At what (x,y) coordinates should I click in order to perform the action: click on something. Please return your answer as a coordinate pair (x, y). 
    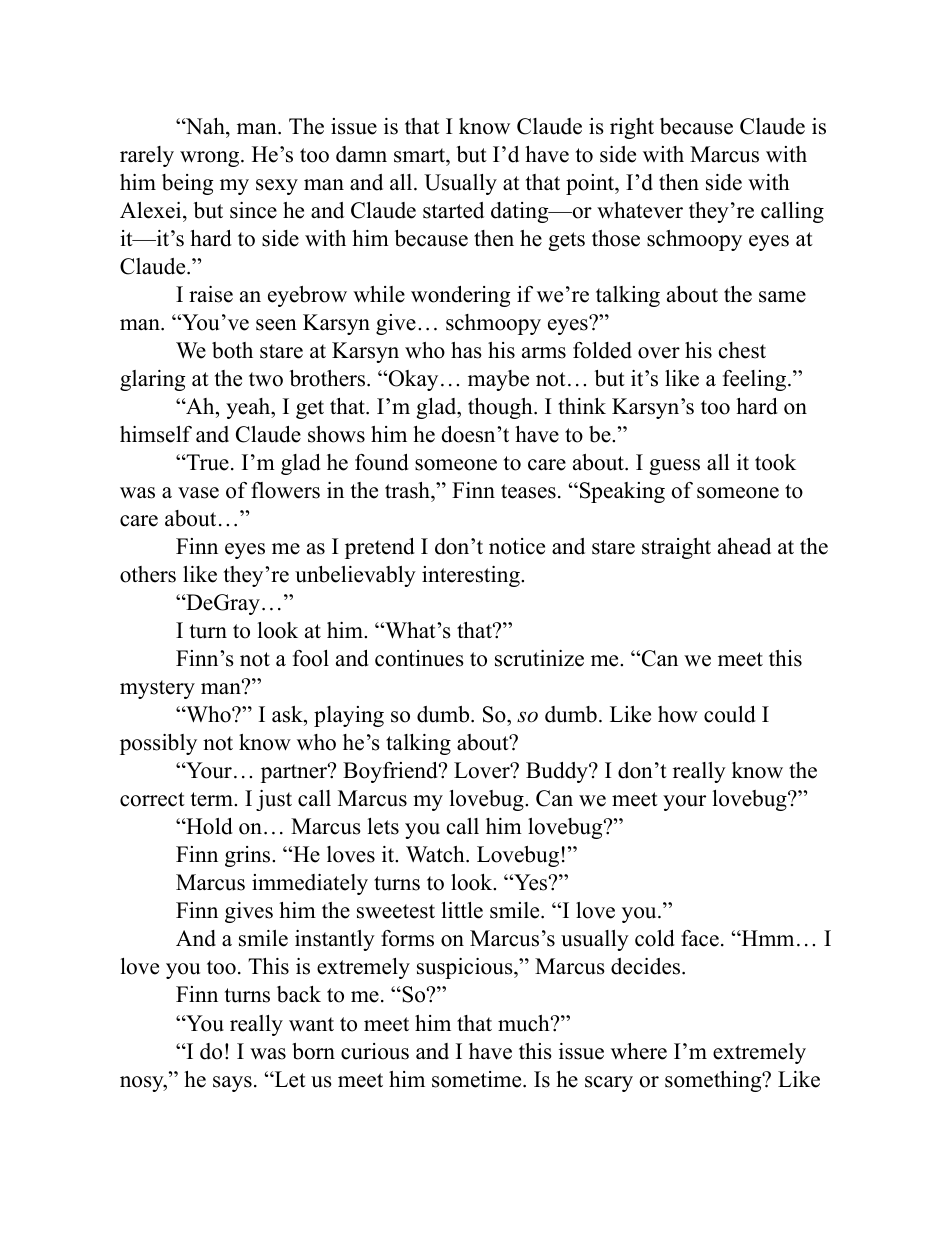
    Looking at the image, I should click on (714, 1081).
